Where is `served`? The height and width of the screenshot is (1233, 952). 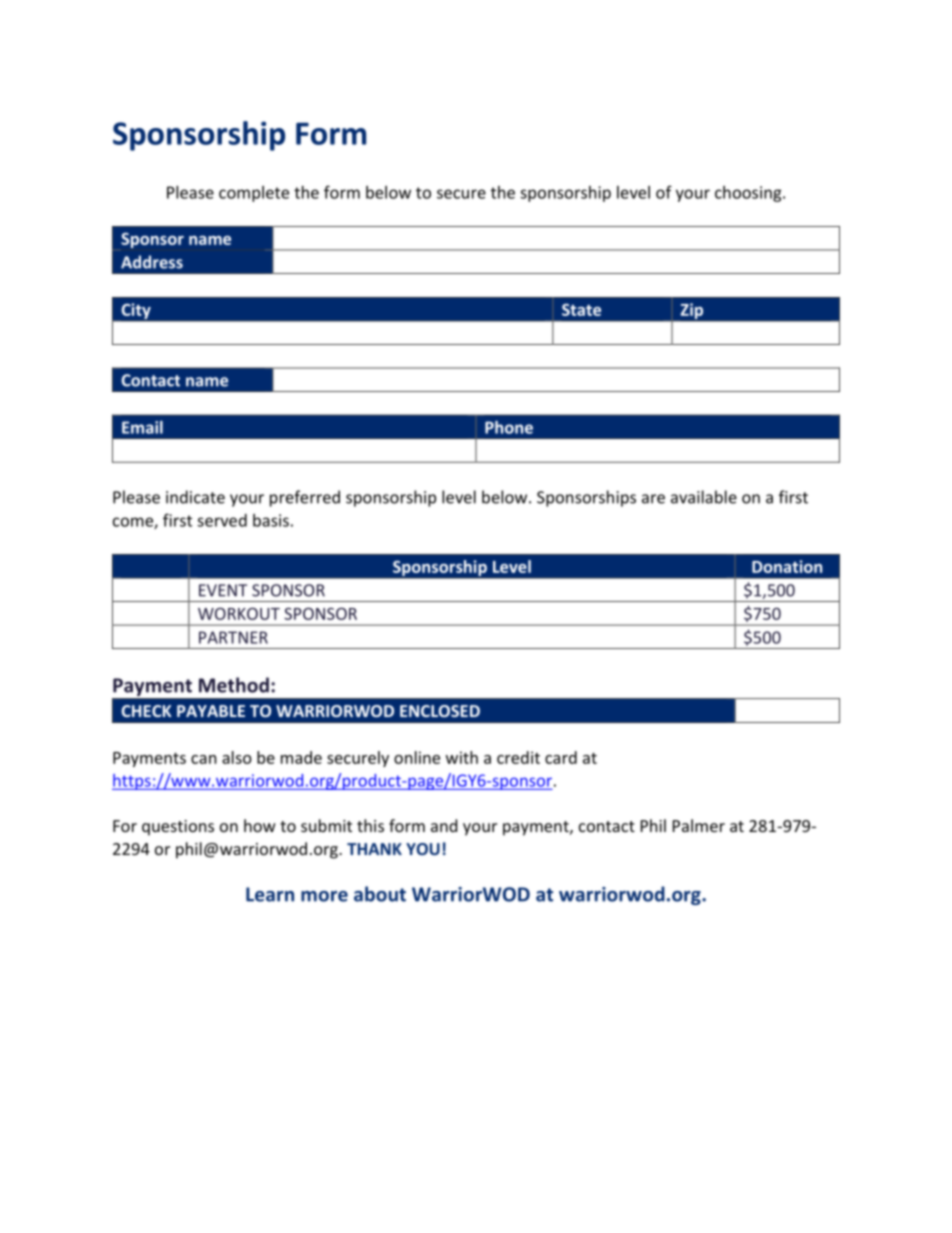 served is located at coordinates (222, 520).
